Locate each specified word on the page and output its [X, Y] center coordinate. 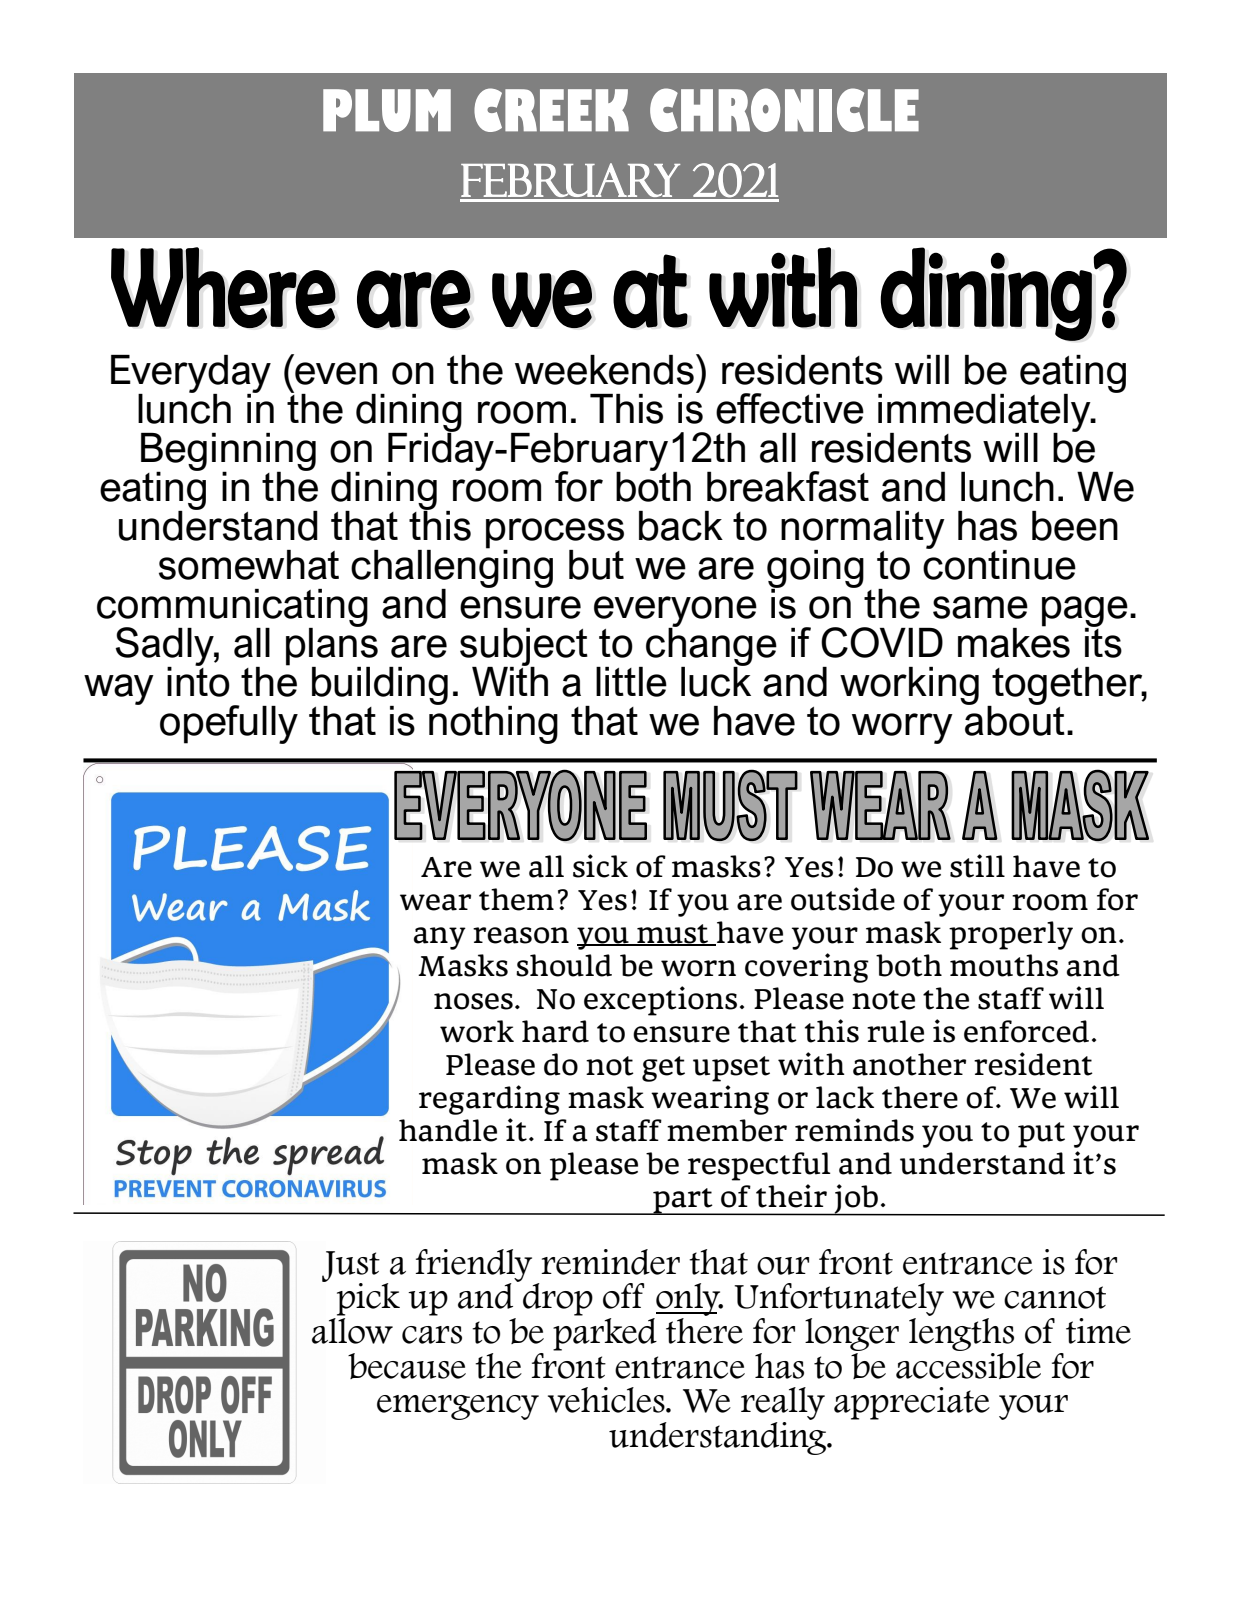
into [198, 680]
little [631, 682]
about [1014, 719]
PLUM [387, 110]
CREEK [551, 110]
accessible [968, 1364]
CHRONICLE [784, 110]
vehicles [607, 1400]
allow [352, 1329]
